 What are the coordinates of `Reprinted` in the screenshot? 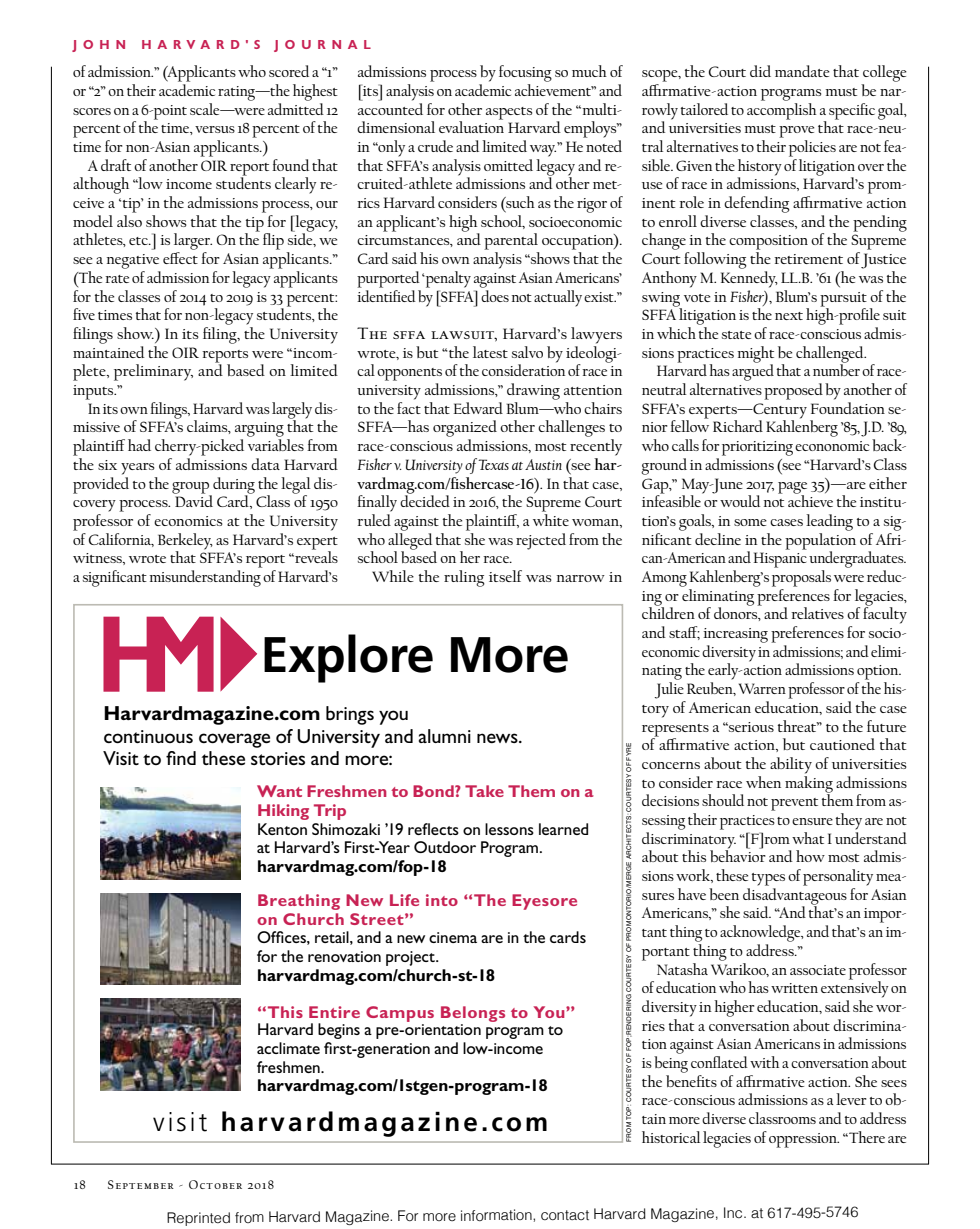 It's located at (198, 1219).
